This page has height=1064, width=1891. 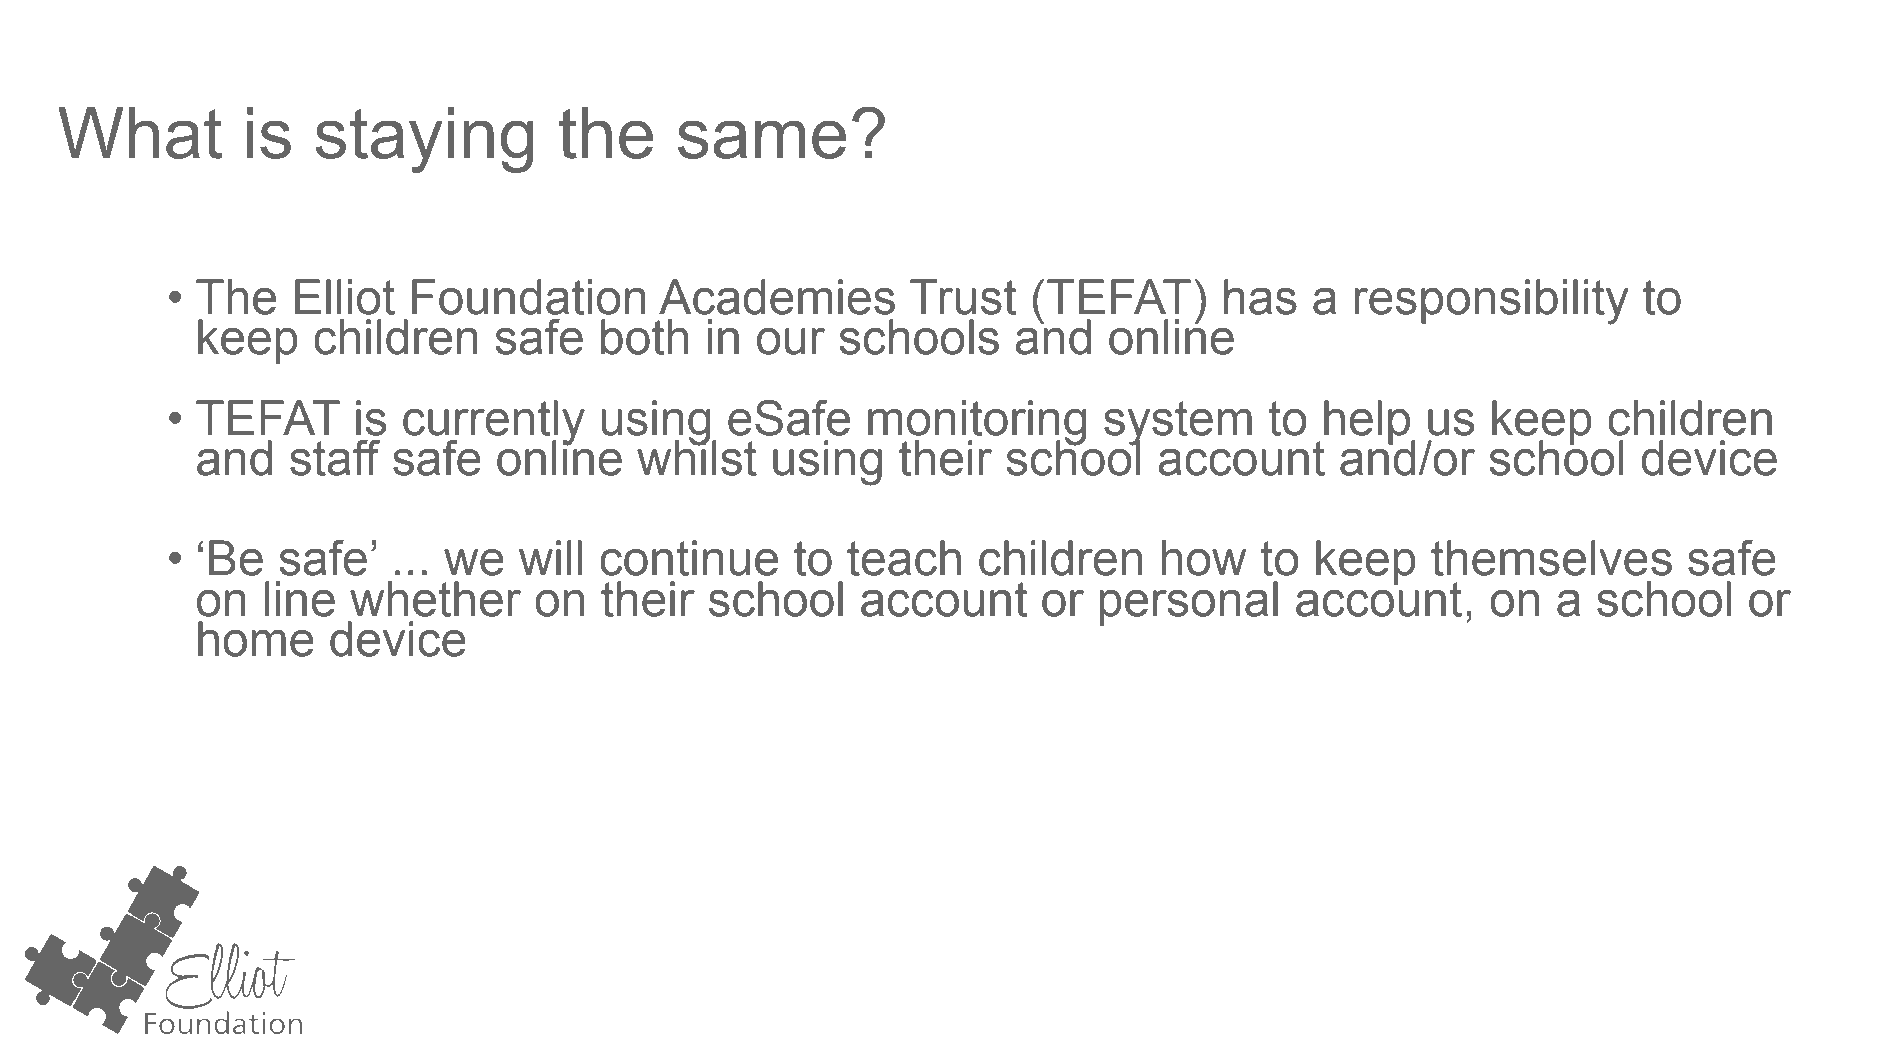 What do you see at coordinates (345, 297) in the page?
I see `Elliot` at bounding box center [345, 297].
